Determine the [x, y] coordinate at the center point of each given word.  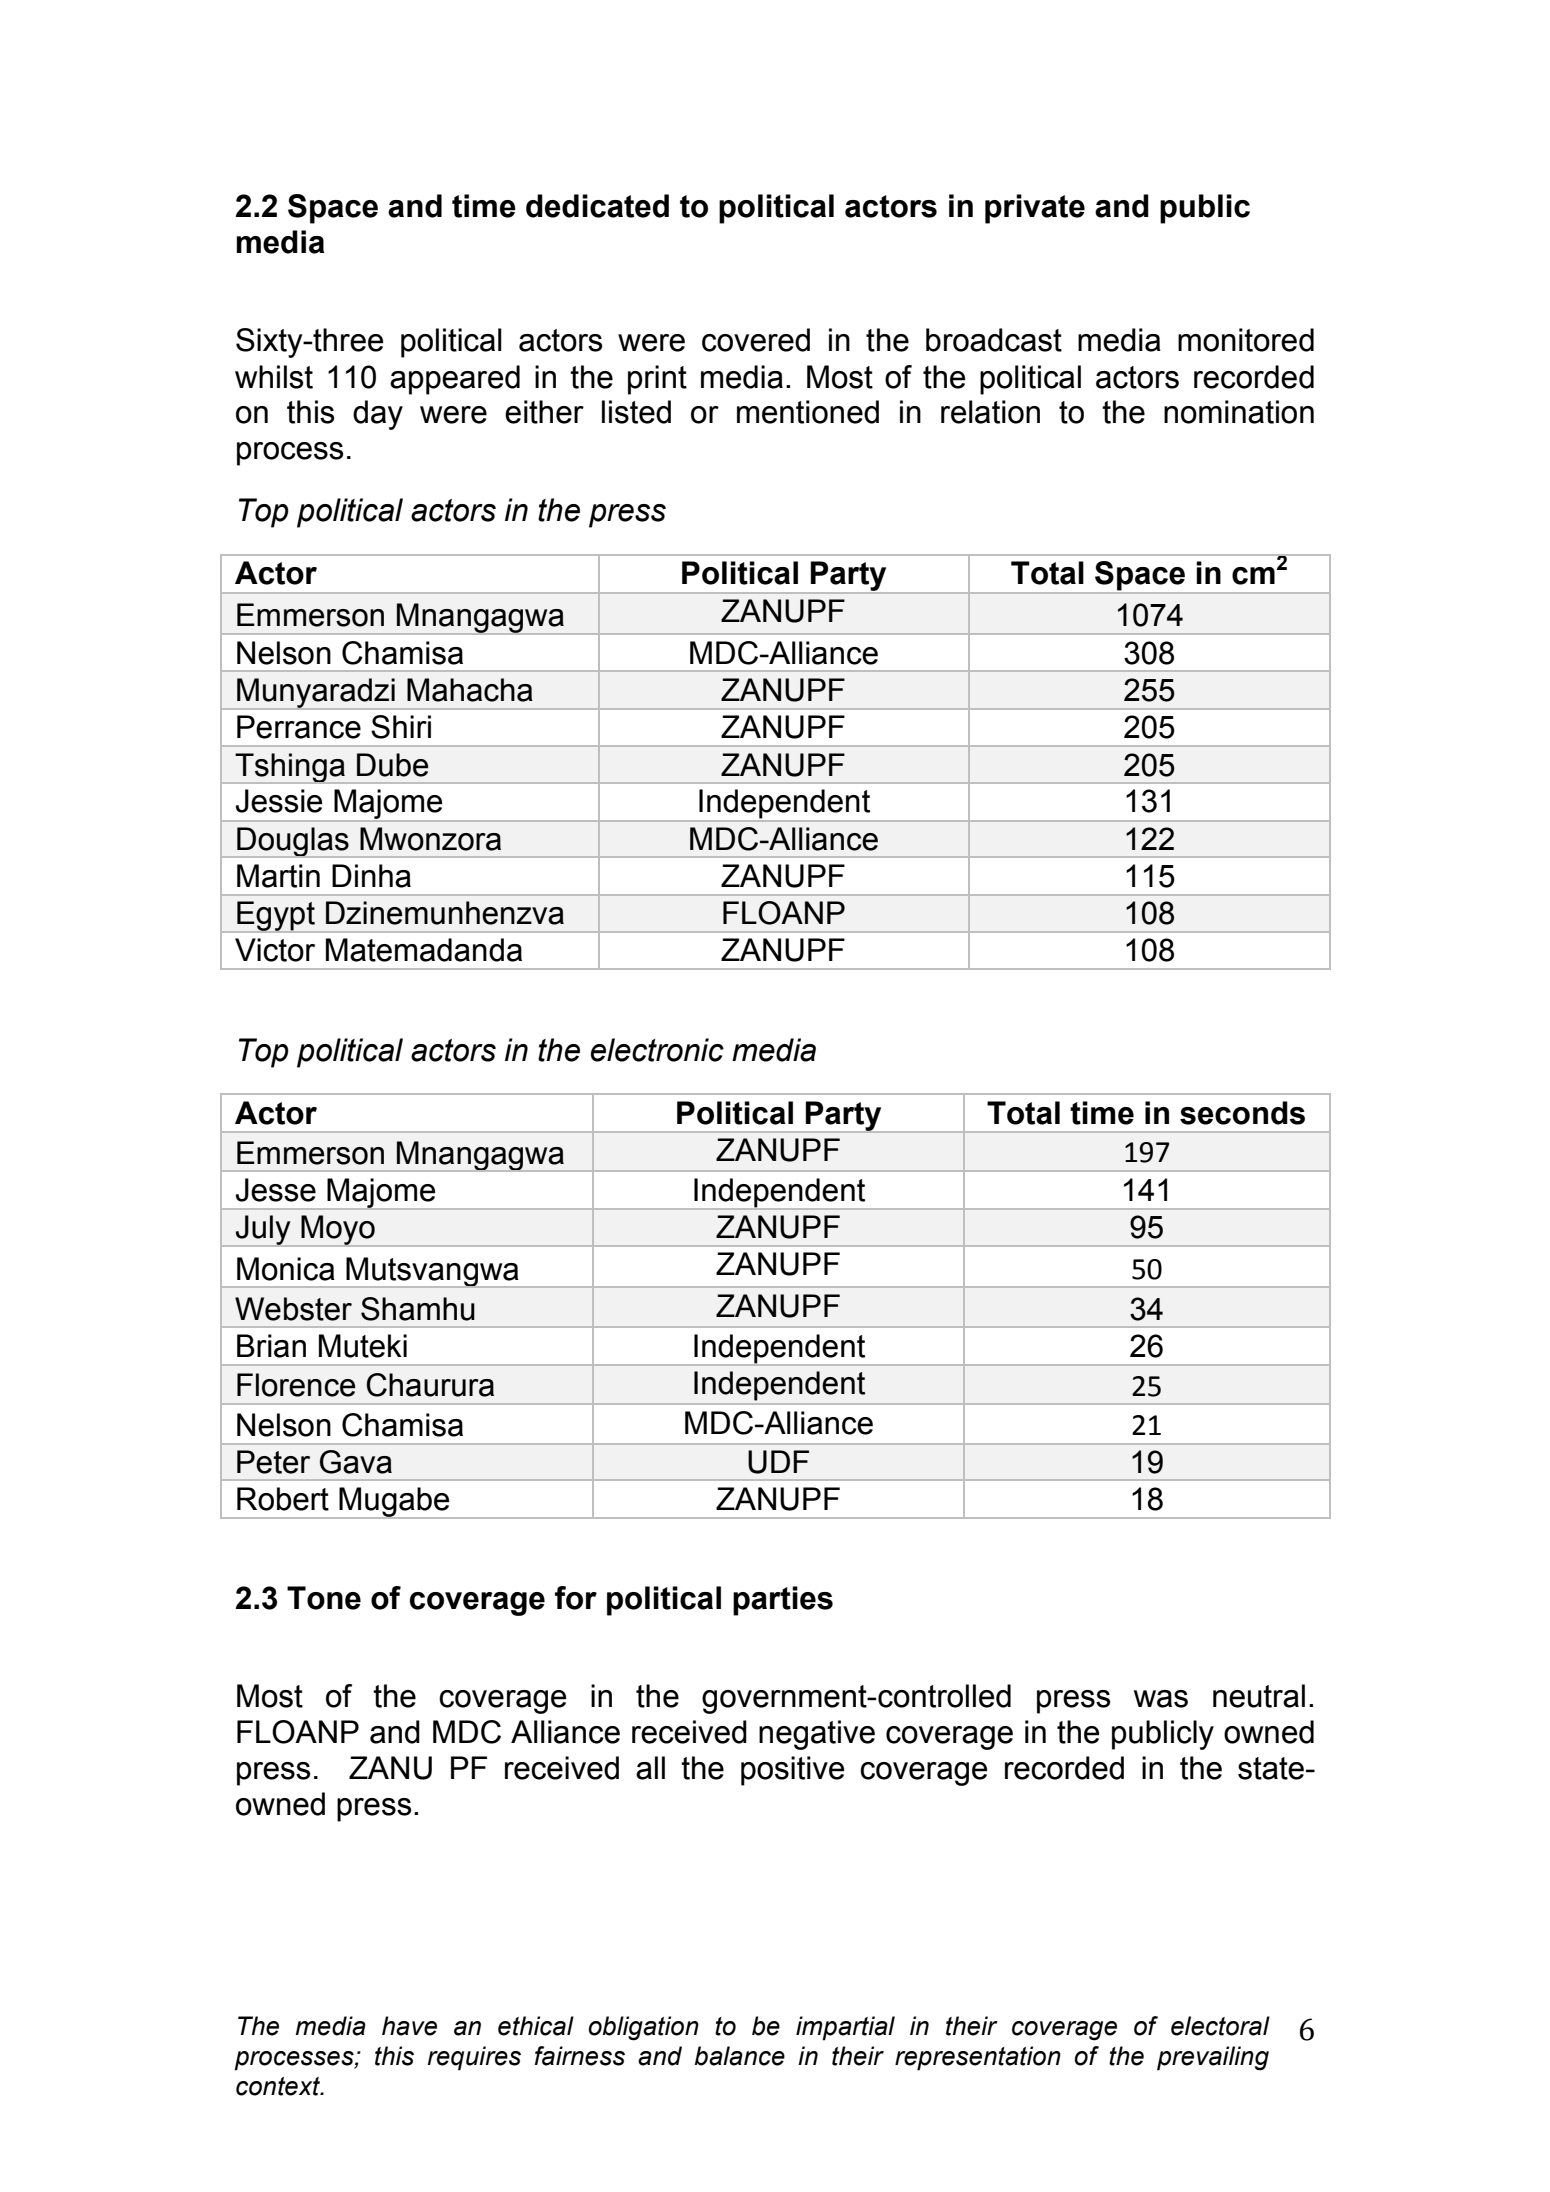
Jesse [275, 1190]
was [1161, 1699]
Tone [324, 1598]
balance [740, 2056]
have [409, 2026]
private [1035, 209]
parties [783, 1601]
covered [756, 340]
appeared [455, 380]
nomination [1239, 412]
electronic [657, 1050]
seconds [1242, 1113]
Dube [392, 765]
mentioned [808, 412]
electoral [1220, 2026]
